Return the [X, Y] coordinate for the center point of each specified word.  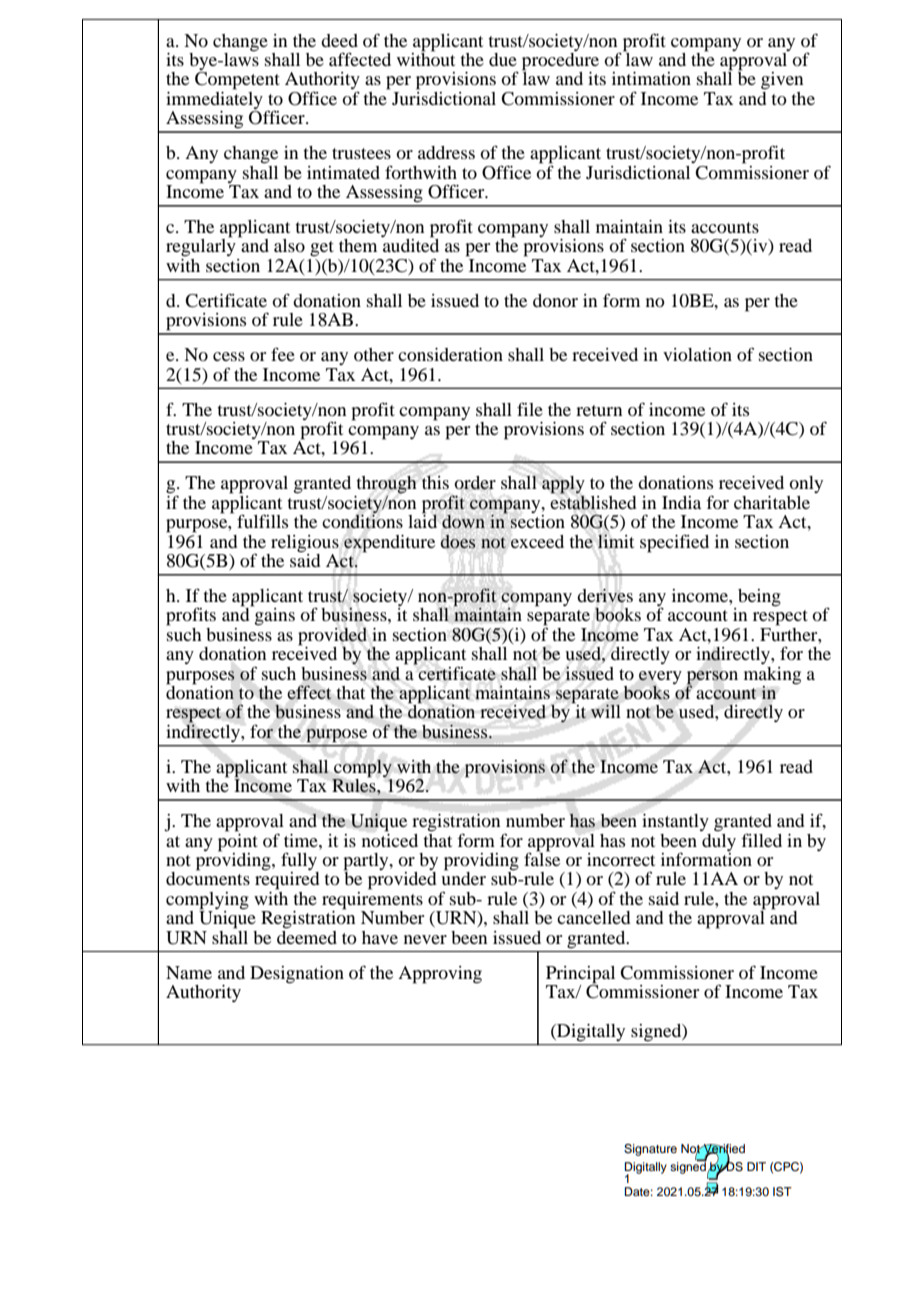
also [289, 245]
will [606, 711]
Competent [237, 81]
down [463, 521]
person [712, 678]
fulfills [262, 521]
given [782, 81]
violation [697, 354]
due [503, 59]
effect [309, 692]
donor [555, 300]
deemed [307, 936]
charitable [772, 502]
